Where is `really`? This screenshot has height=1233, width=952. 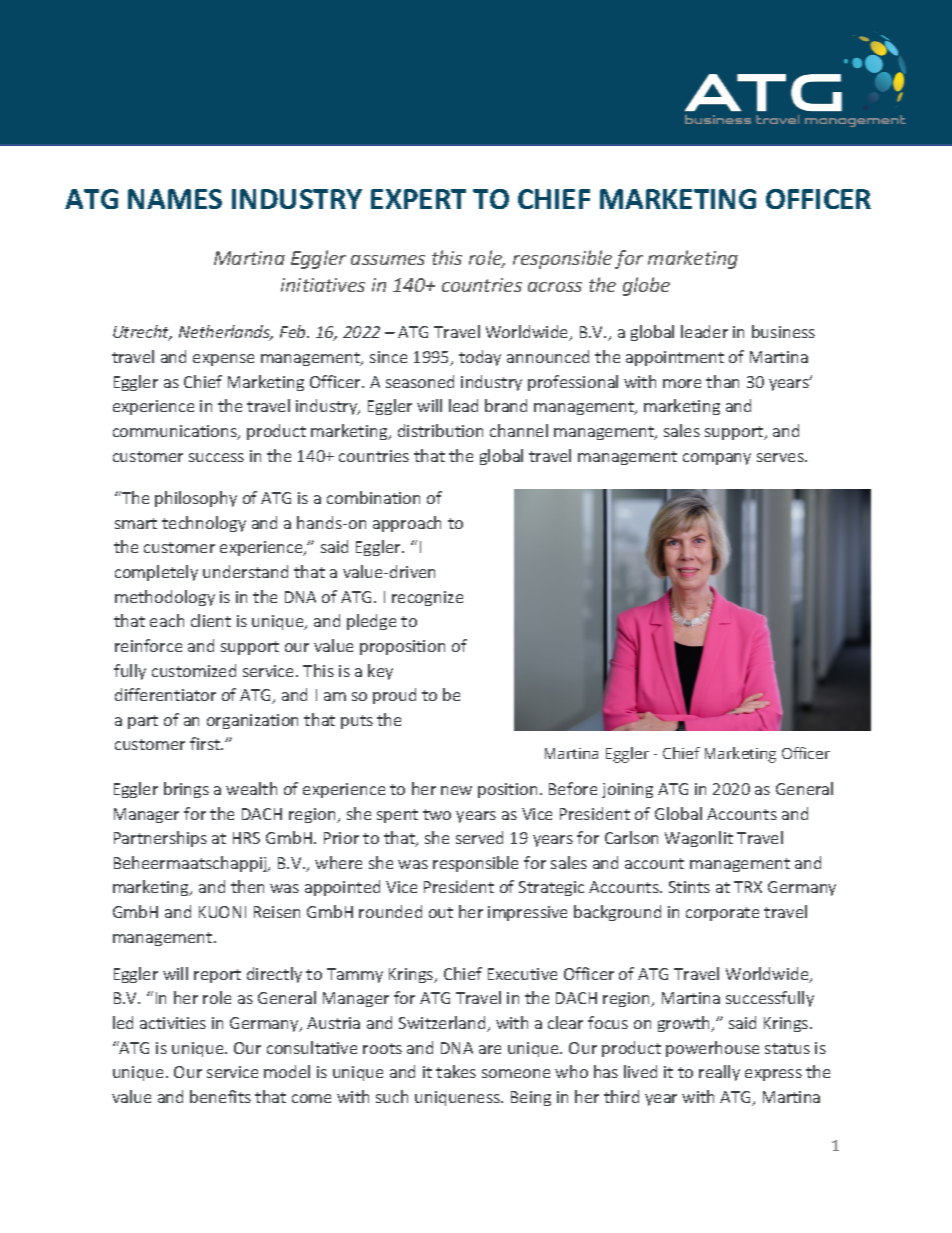 really is located at coordinates (719, 1073).
